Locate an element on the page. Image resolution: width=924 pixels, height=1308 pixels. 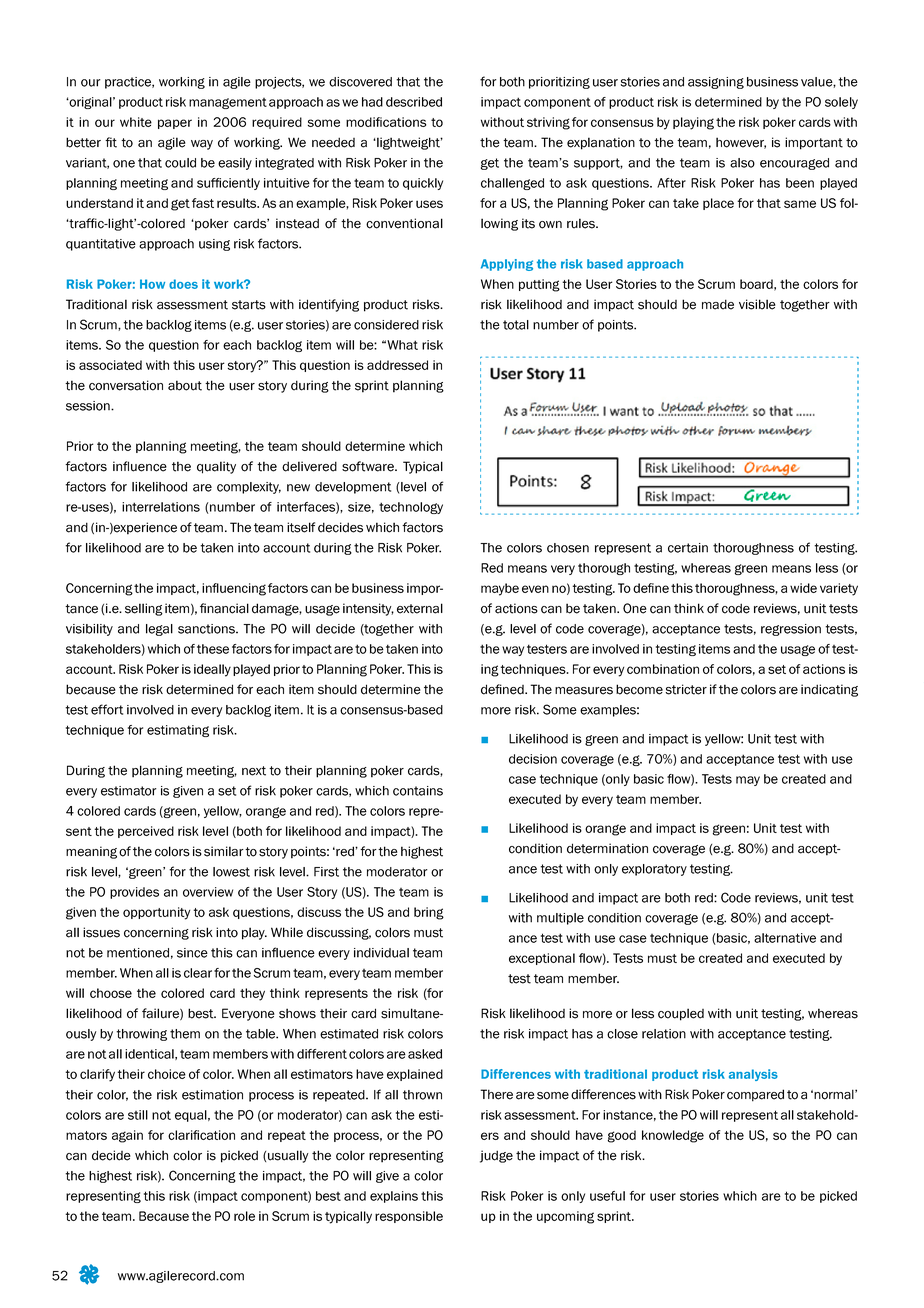
legal is located at coordinates (159, 630).
